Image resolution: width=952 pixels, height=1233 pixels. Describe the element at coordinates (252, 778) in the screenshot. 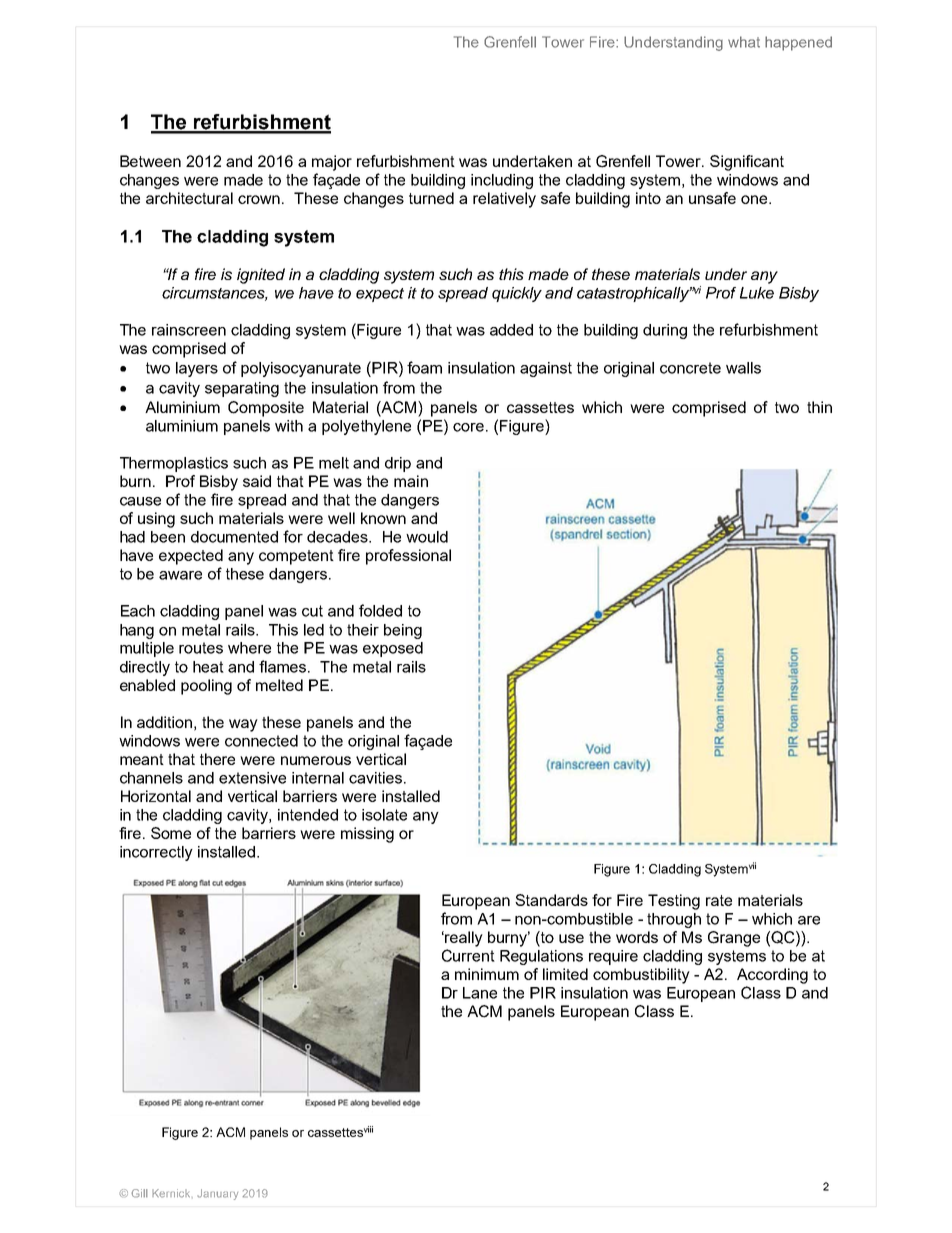

I see `extensive` at that location.
